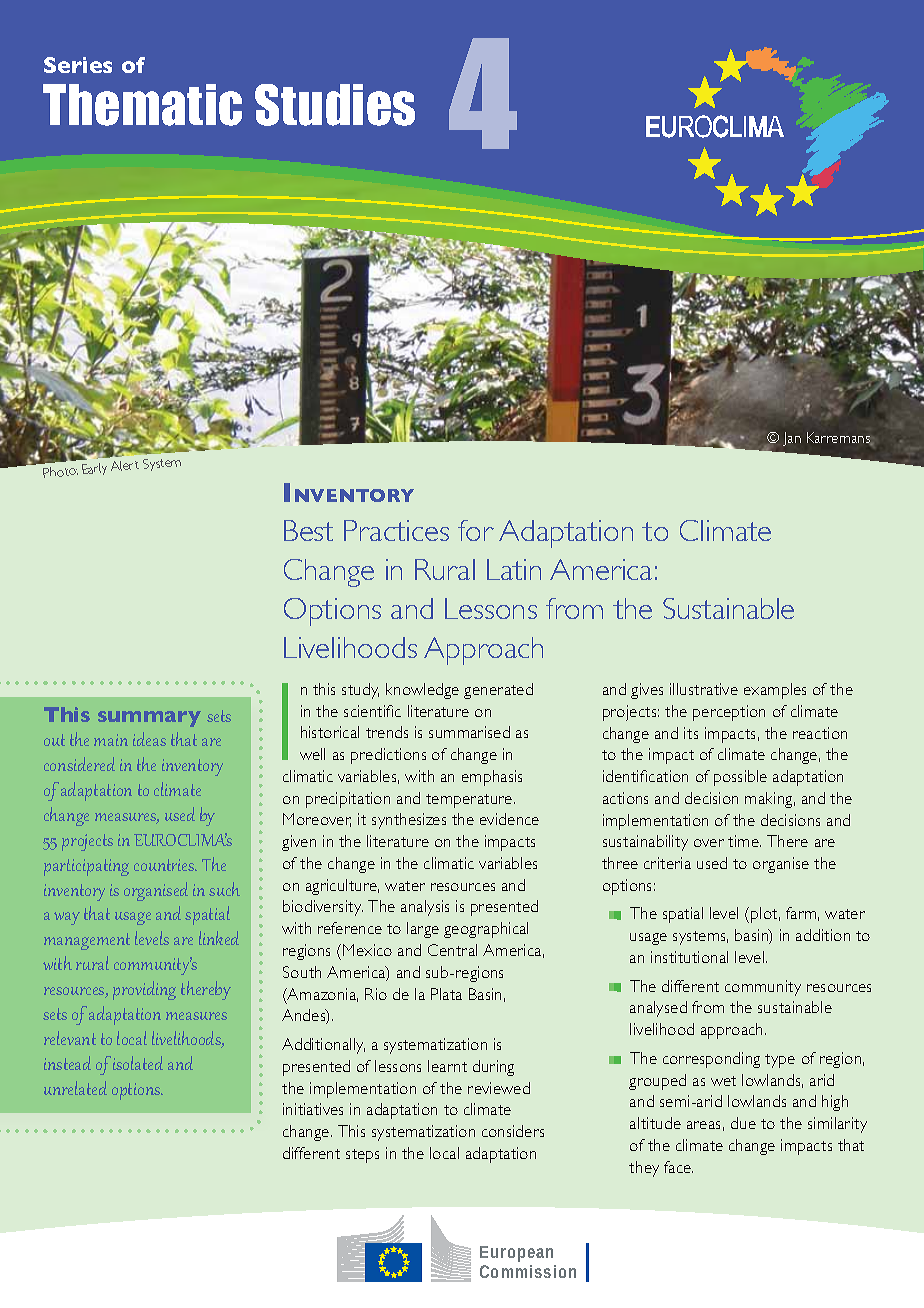 The width and height of the screenshot is (924, 1308). What do you see at coordinates (144, 990) in the screenshot?
I see `providing` at bounding box center [144, 990].
